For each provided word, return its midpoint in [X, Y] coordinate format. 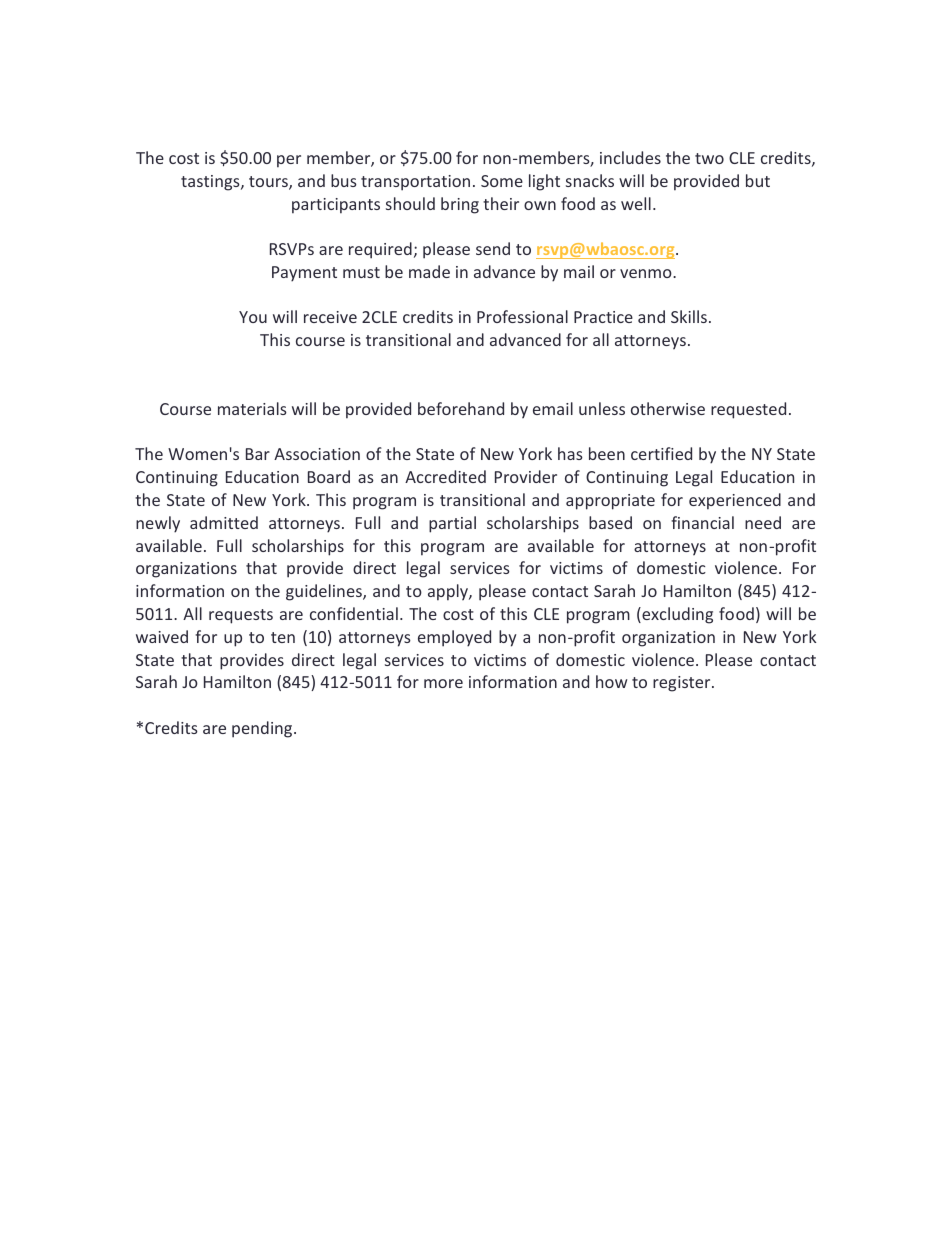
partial [452, 524]
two [709, 158]
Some [502, 181]
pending [263, 729]
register [683, 684]
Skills [689, 316]
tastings [211, 183]
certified [661, 453]
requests [241, 616]
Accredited [445, 476]
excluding [676, 615]
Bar [258, 454]
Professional [522, 316]
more [443, 683]
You [253, 317]
